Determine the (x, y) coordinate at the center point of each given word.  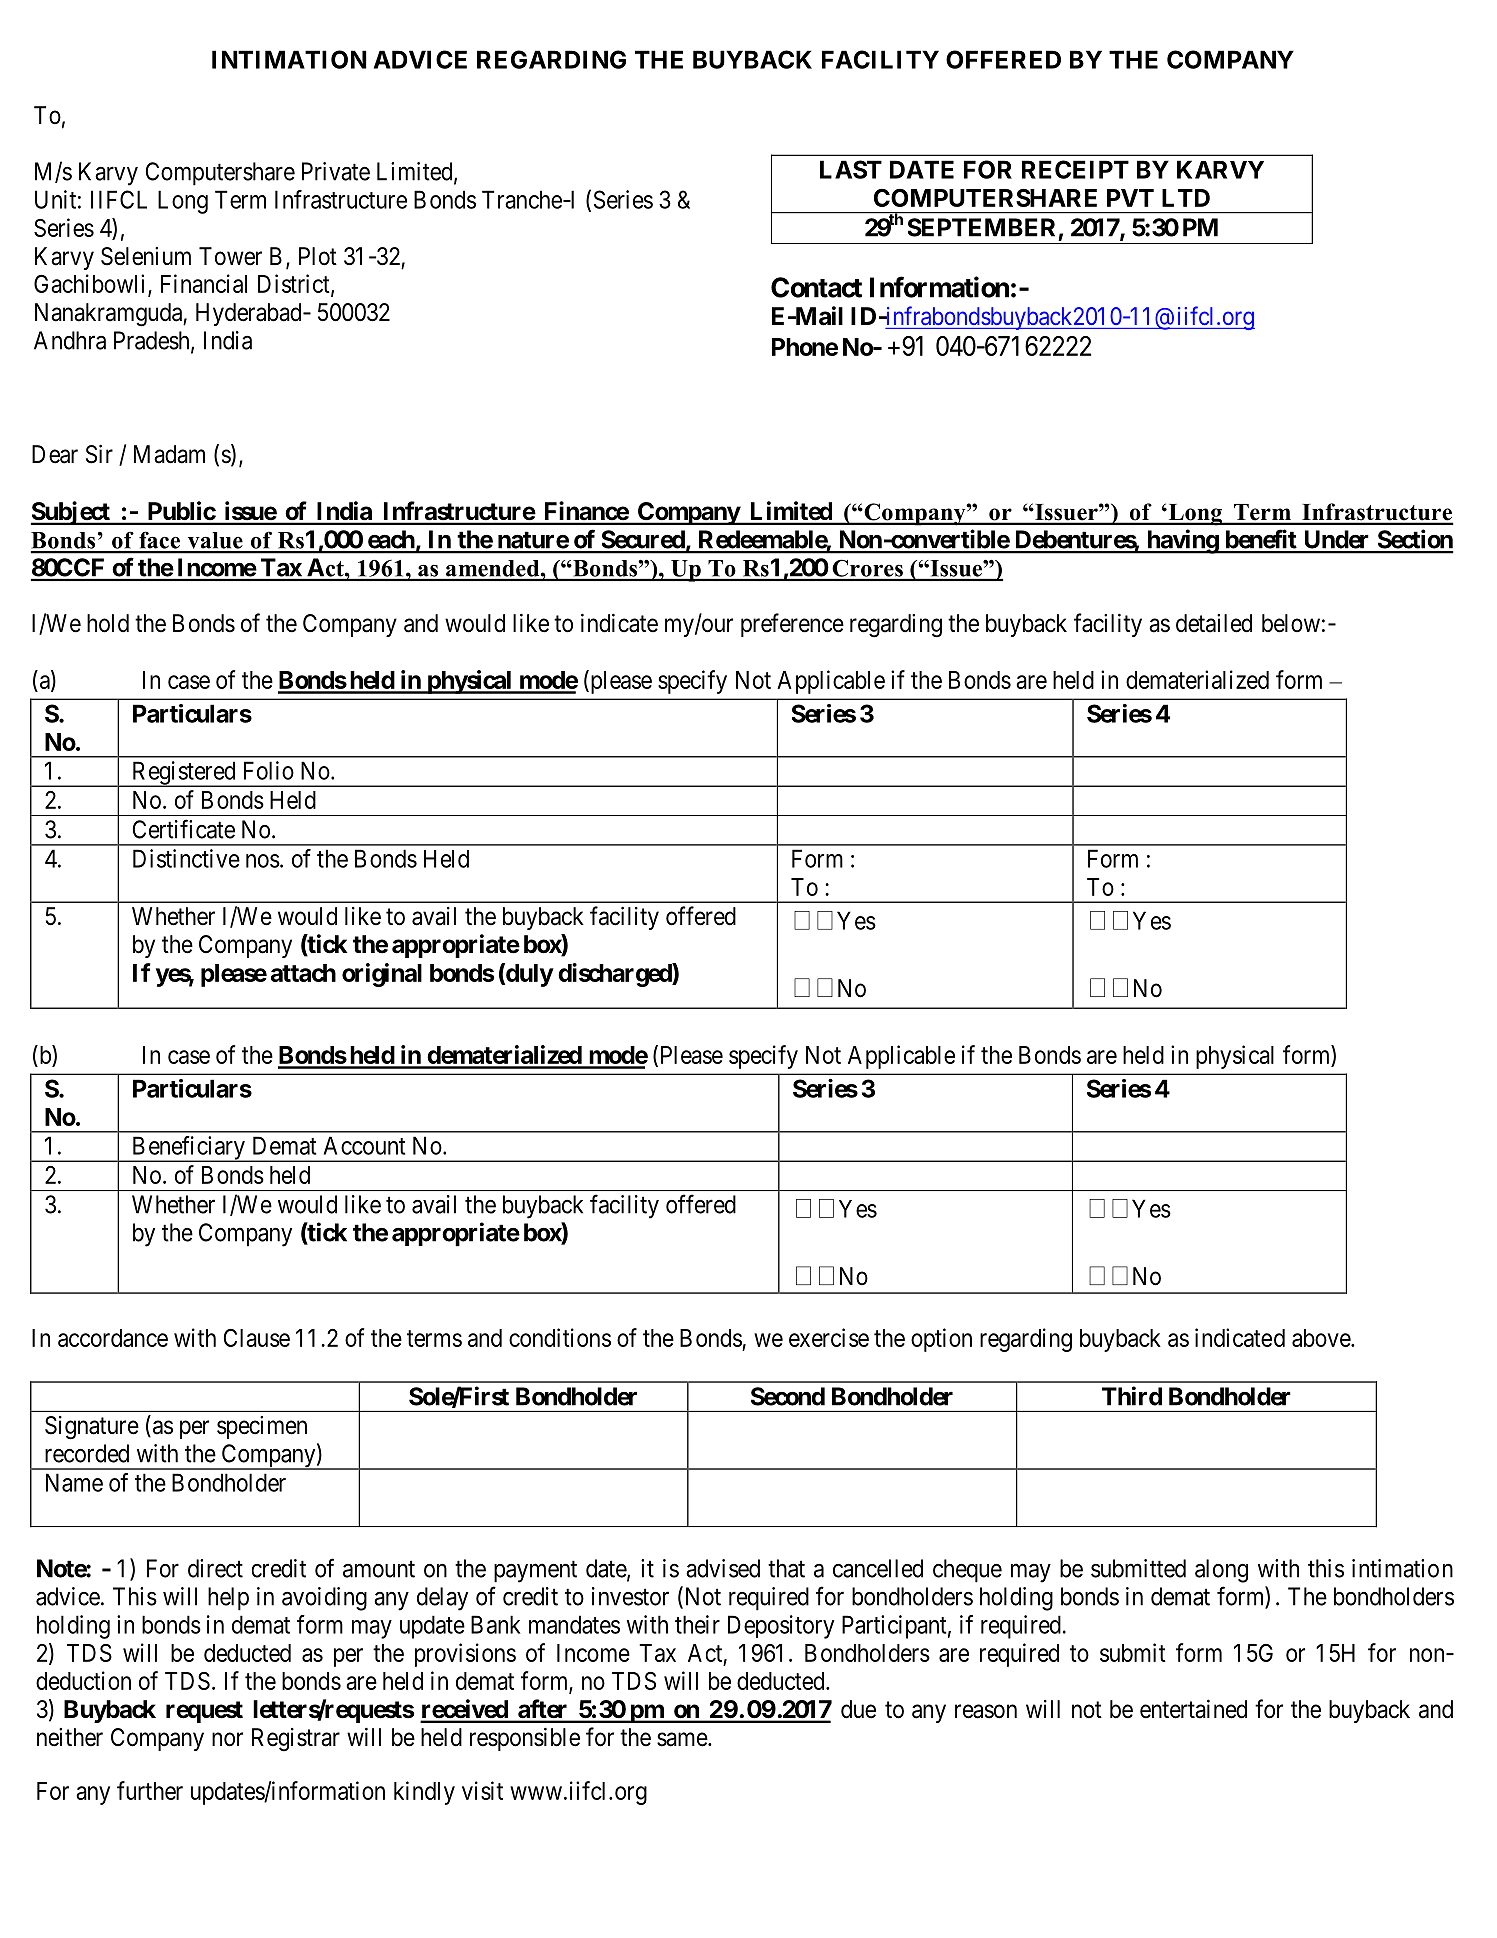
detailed (1214, 623)
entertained (1193, 1709)
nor (227, 1739)
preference (792, 625)
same (682, 1739)
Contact (816, 287)
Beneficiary (188, 1149)
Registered (183, 774)
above (1322, 1338)
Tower (230, 256)
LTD (1186, 198)
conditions (560, 1337)
